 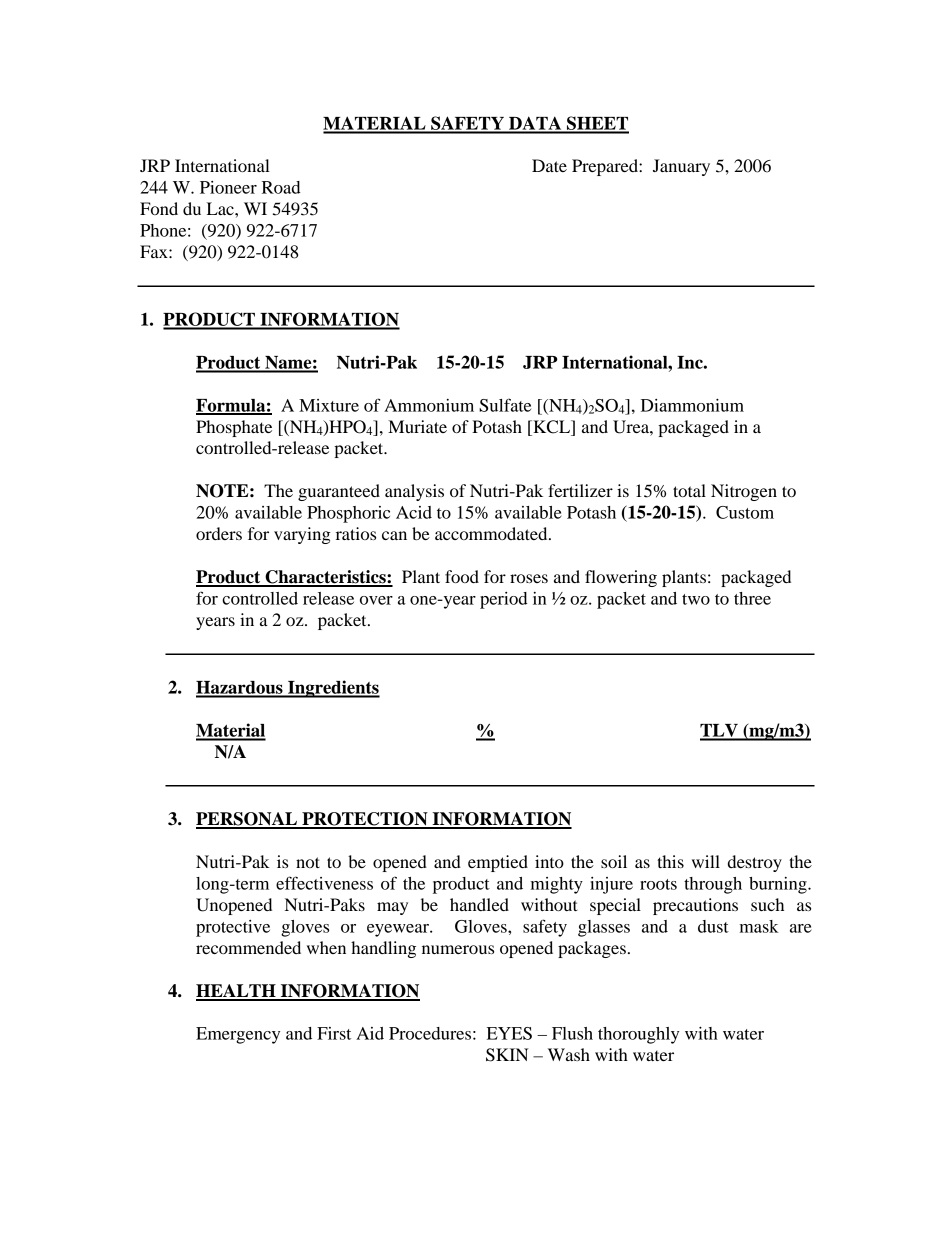 I want to click on Road, so click(x=281, y=187).
